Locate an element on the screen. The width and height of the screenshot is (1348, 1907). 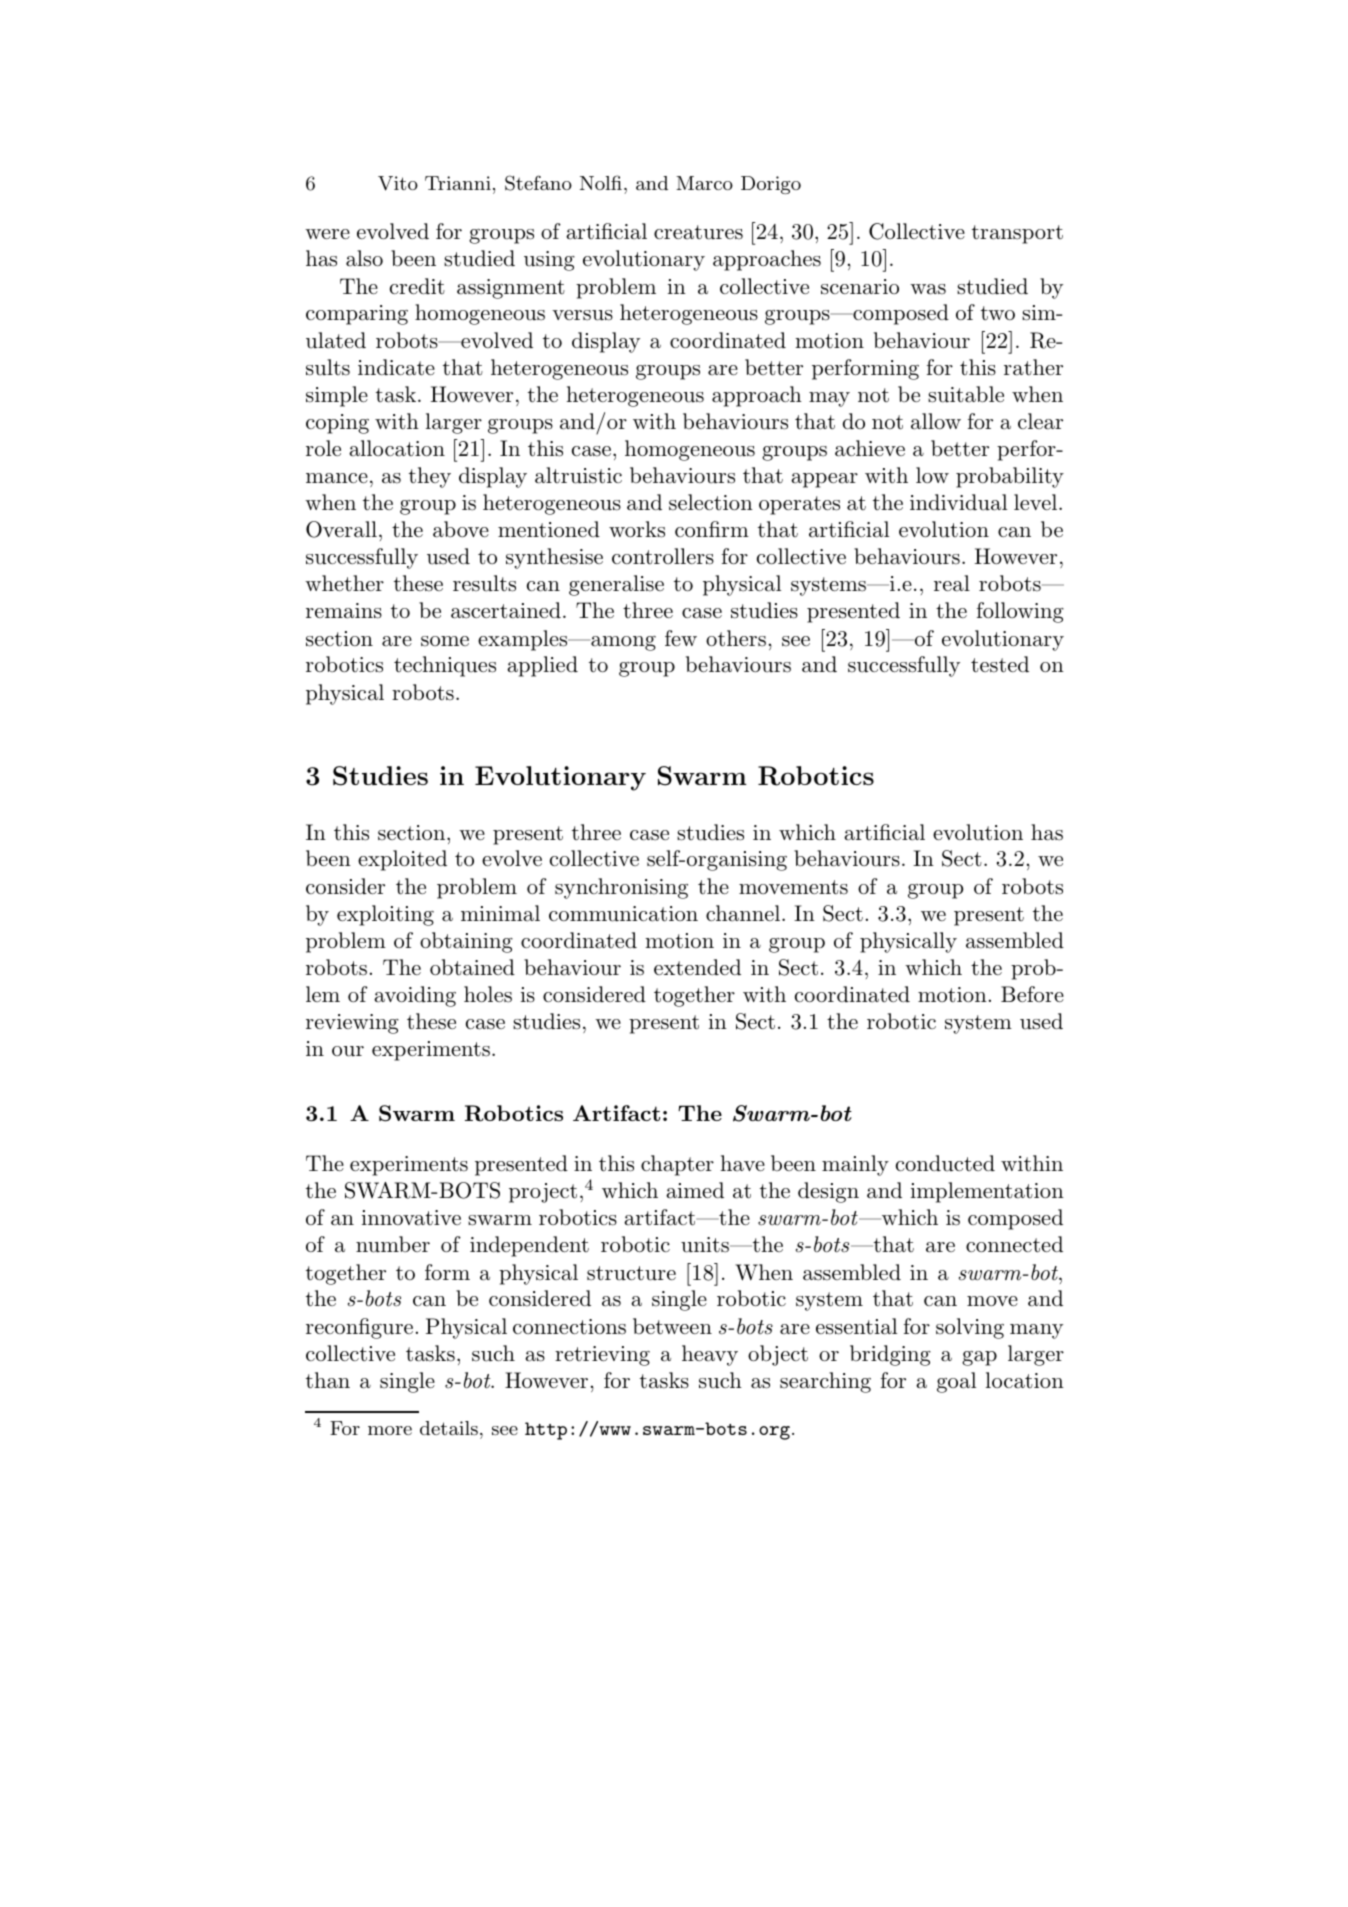
heavy is located at coordinates (710, 1355).
